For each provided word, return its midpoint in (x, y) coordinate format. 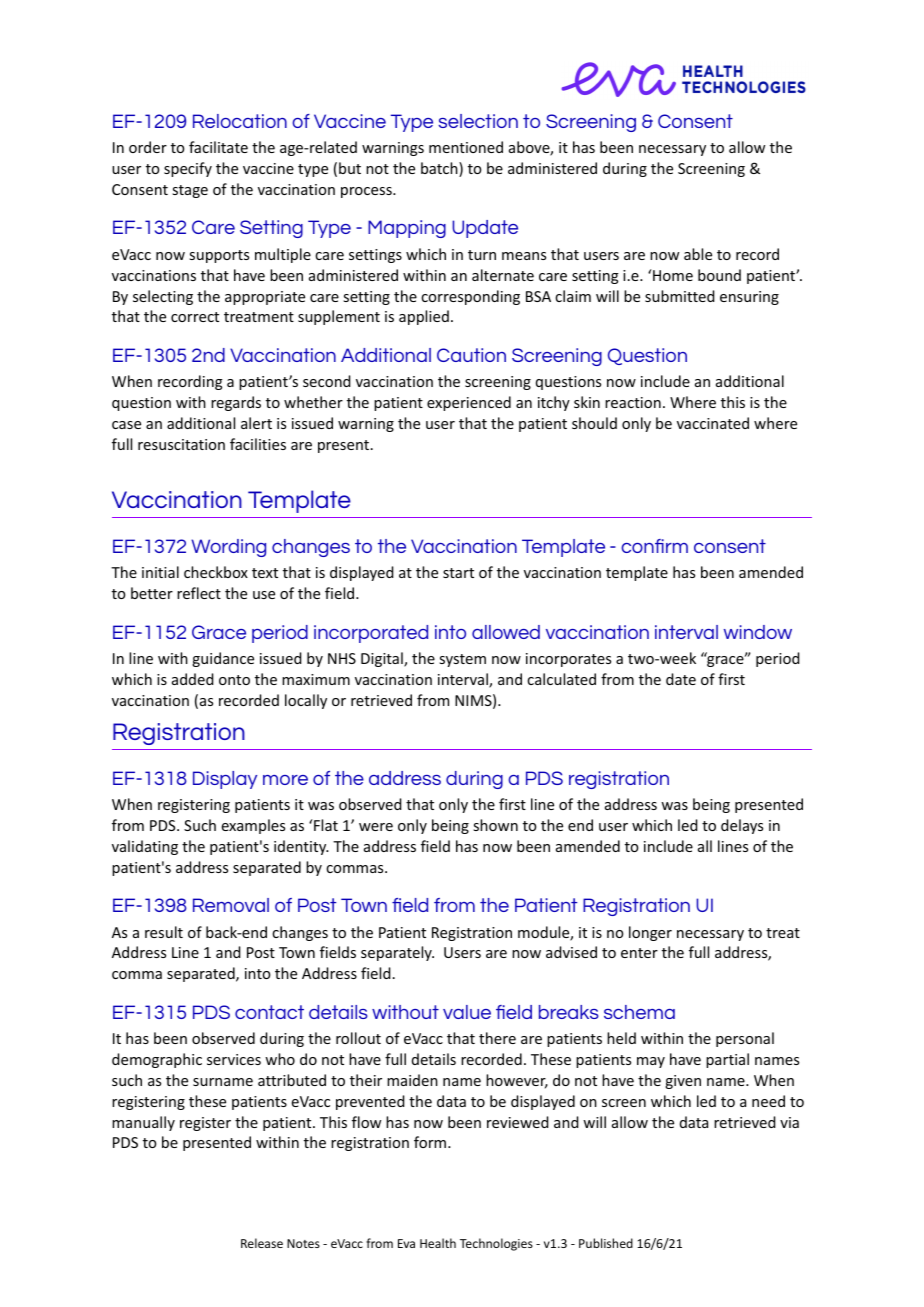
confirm (654, 546)
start (458, 573)
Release (262, 1243)
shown (495, 825)
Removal (231, 905)
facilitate (218, 147)
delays (742, 826)
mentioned (466, 147)
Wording (228, 548)
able (698, 254)
